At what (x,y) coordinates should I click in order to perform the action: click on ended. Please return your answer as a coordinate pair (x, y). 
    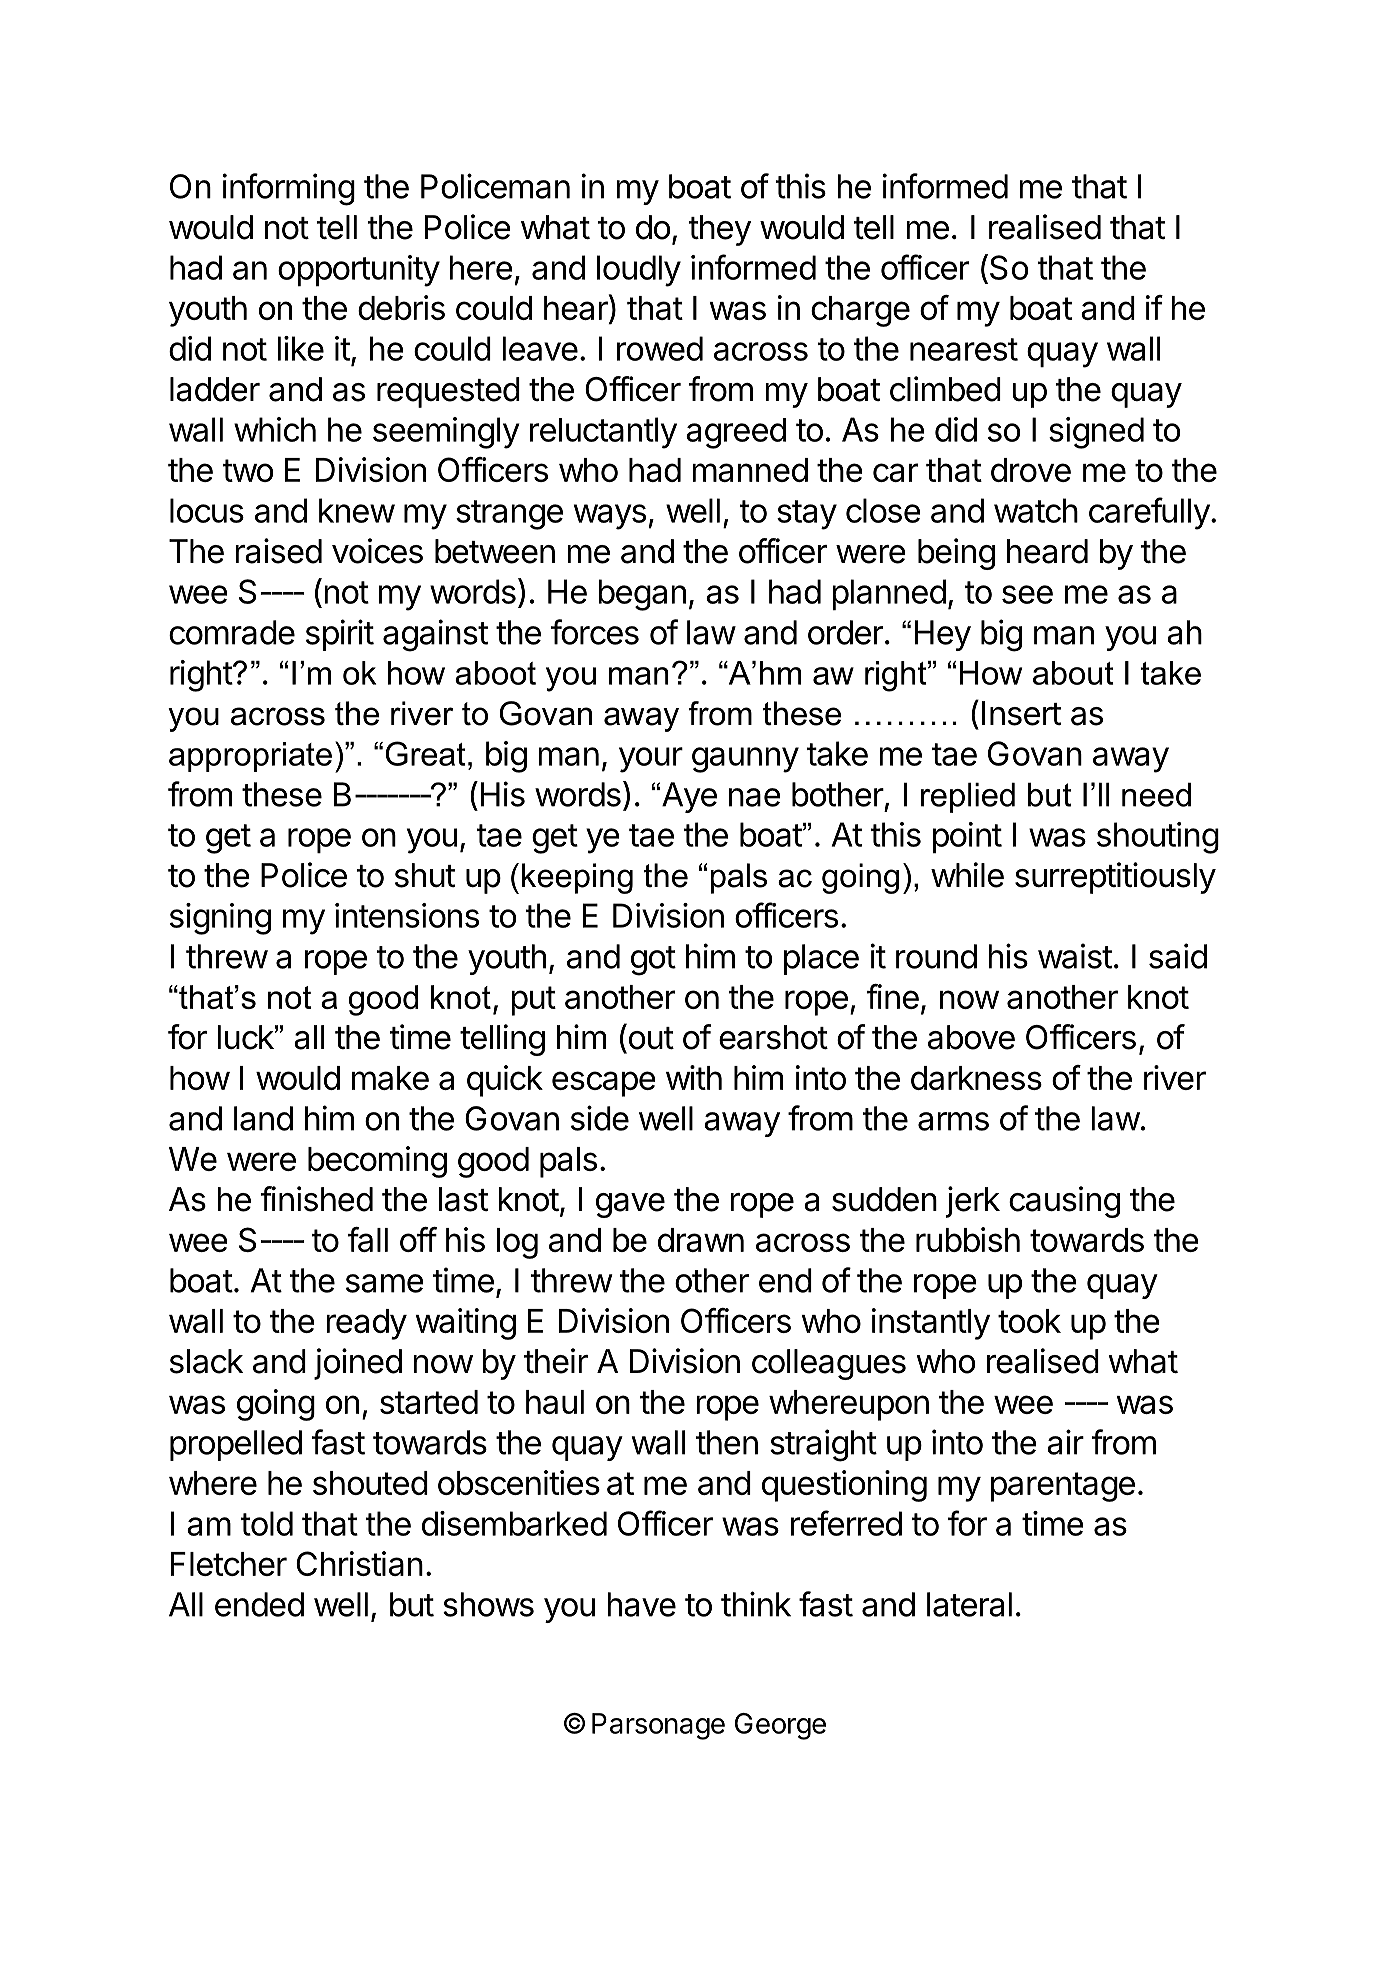
    Looking at the image, I should click on (259, 1604).
